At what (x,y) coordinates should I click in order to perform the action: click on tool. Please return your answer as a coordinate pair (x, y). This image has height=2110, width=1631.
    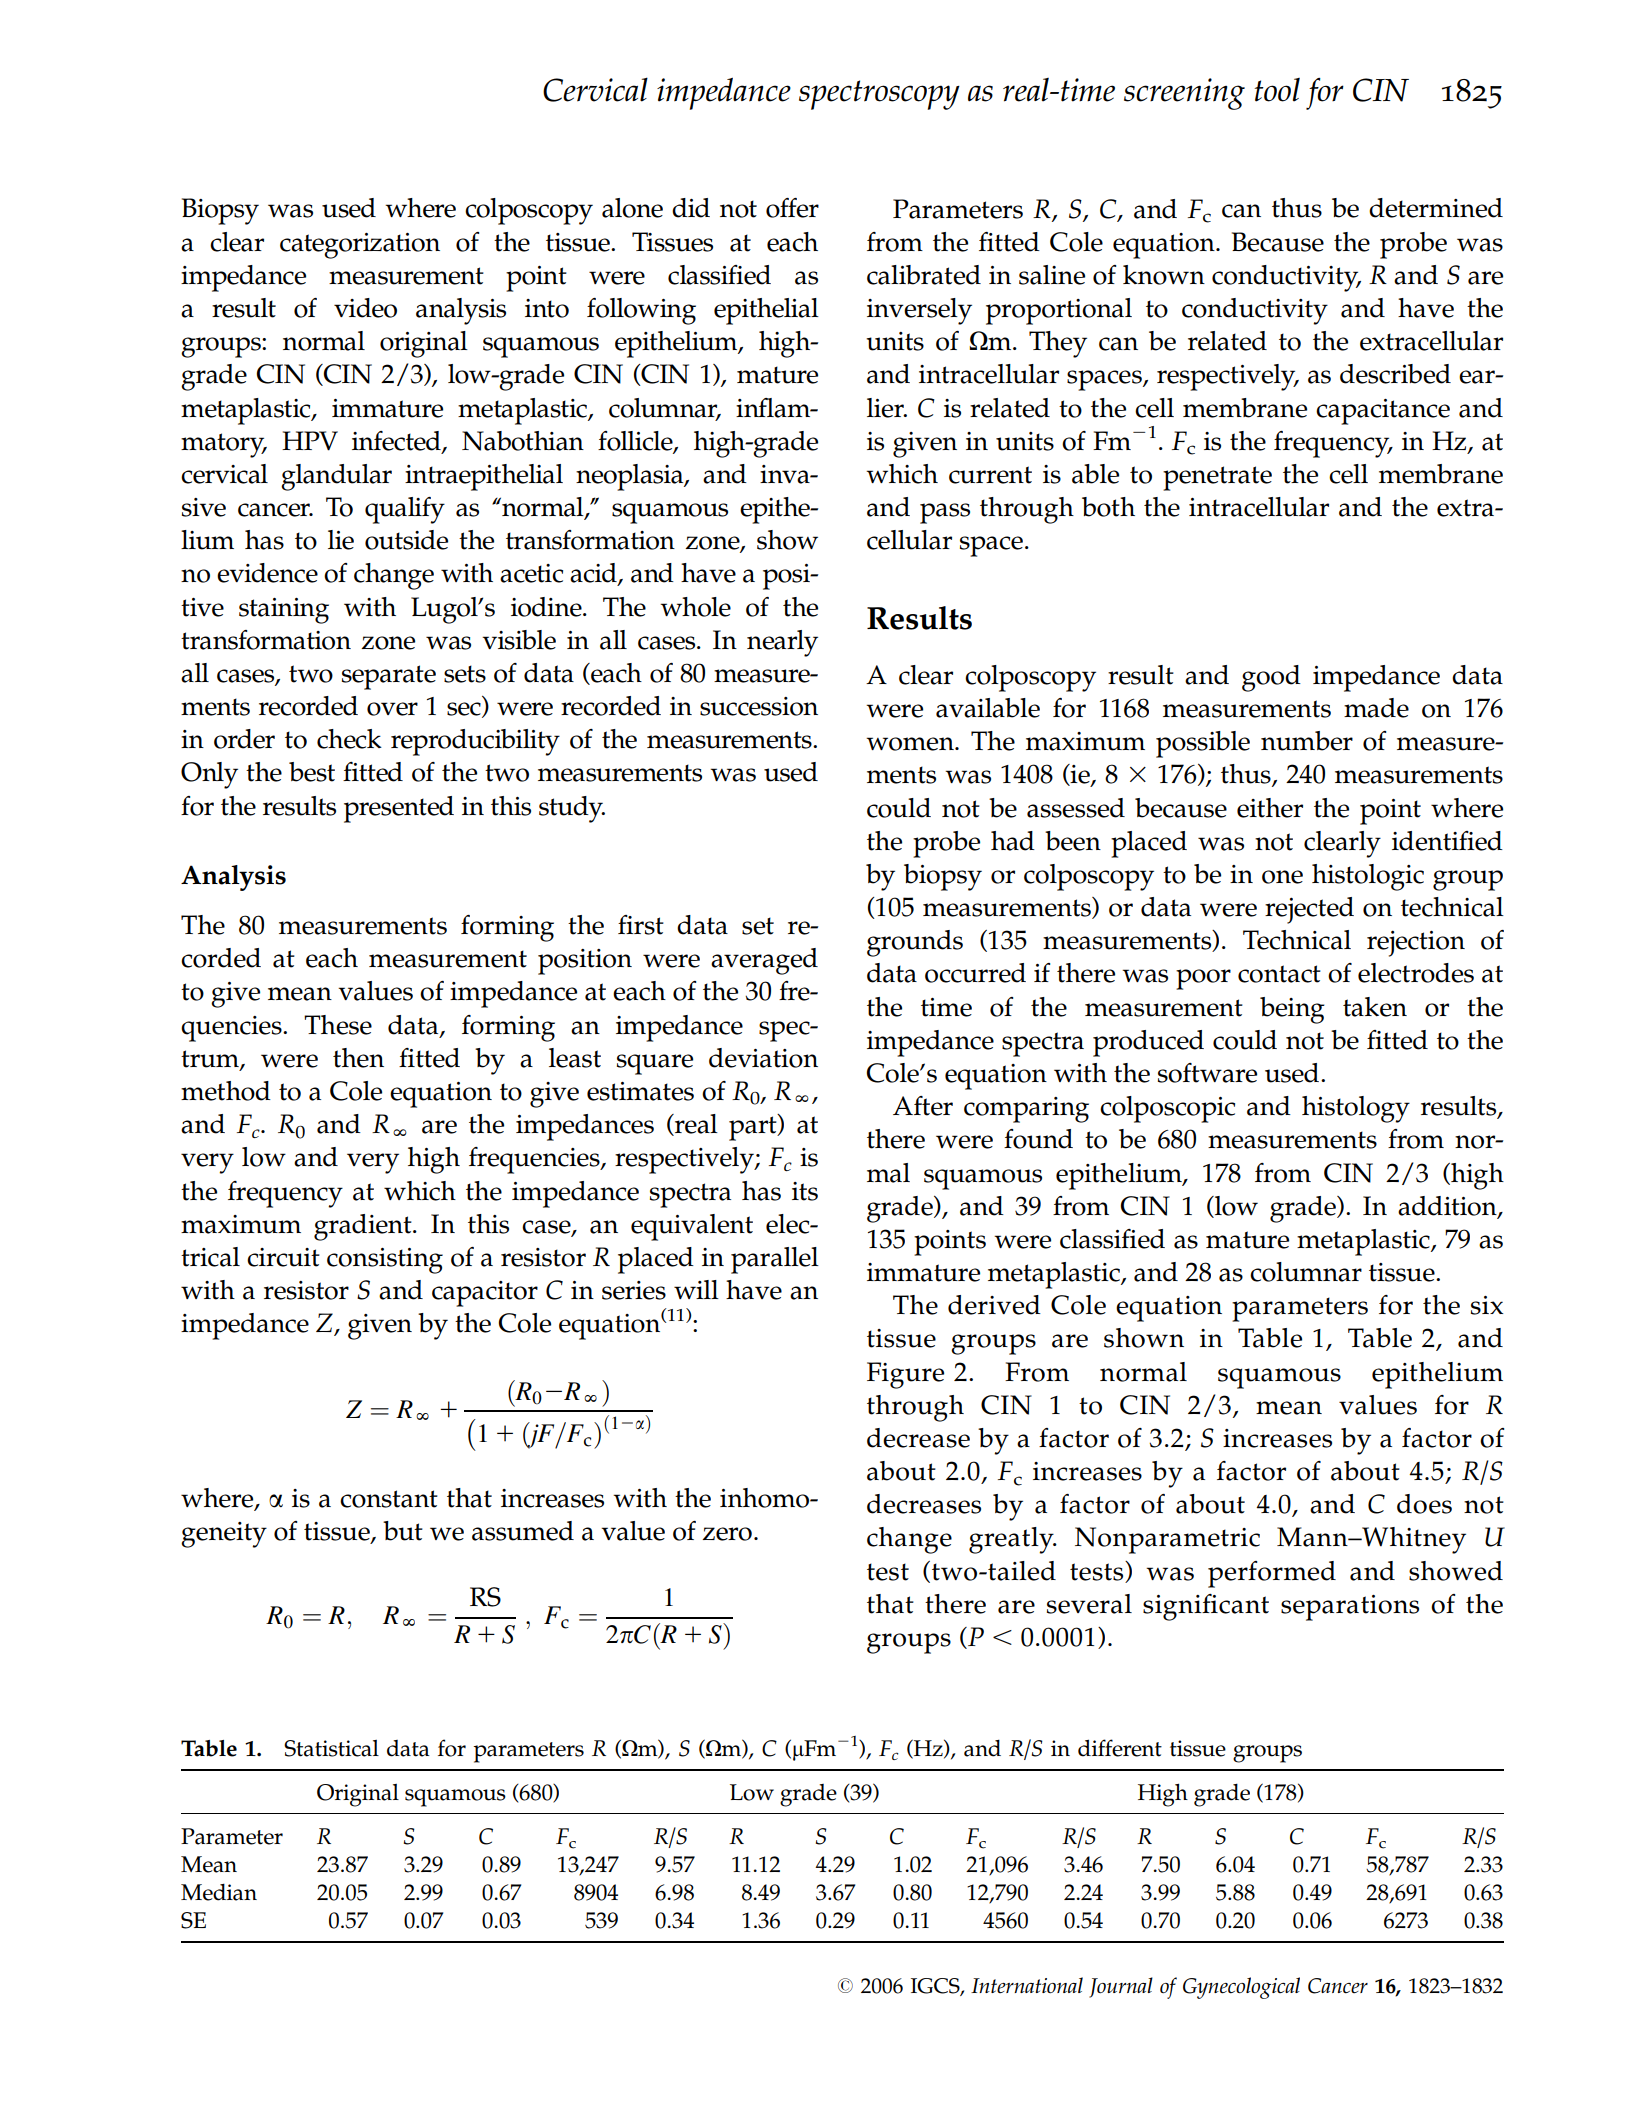
    Looking at the image, I should click on (1277, 90).
